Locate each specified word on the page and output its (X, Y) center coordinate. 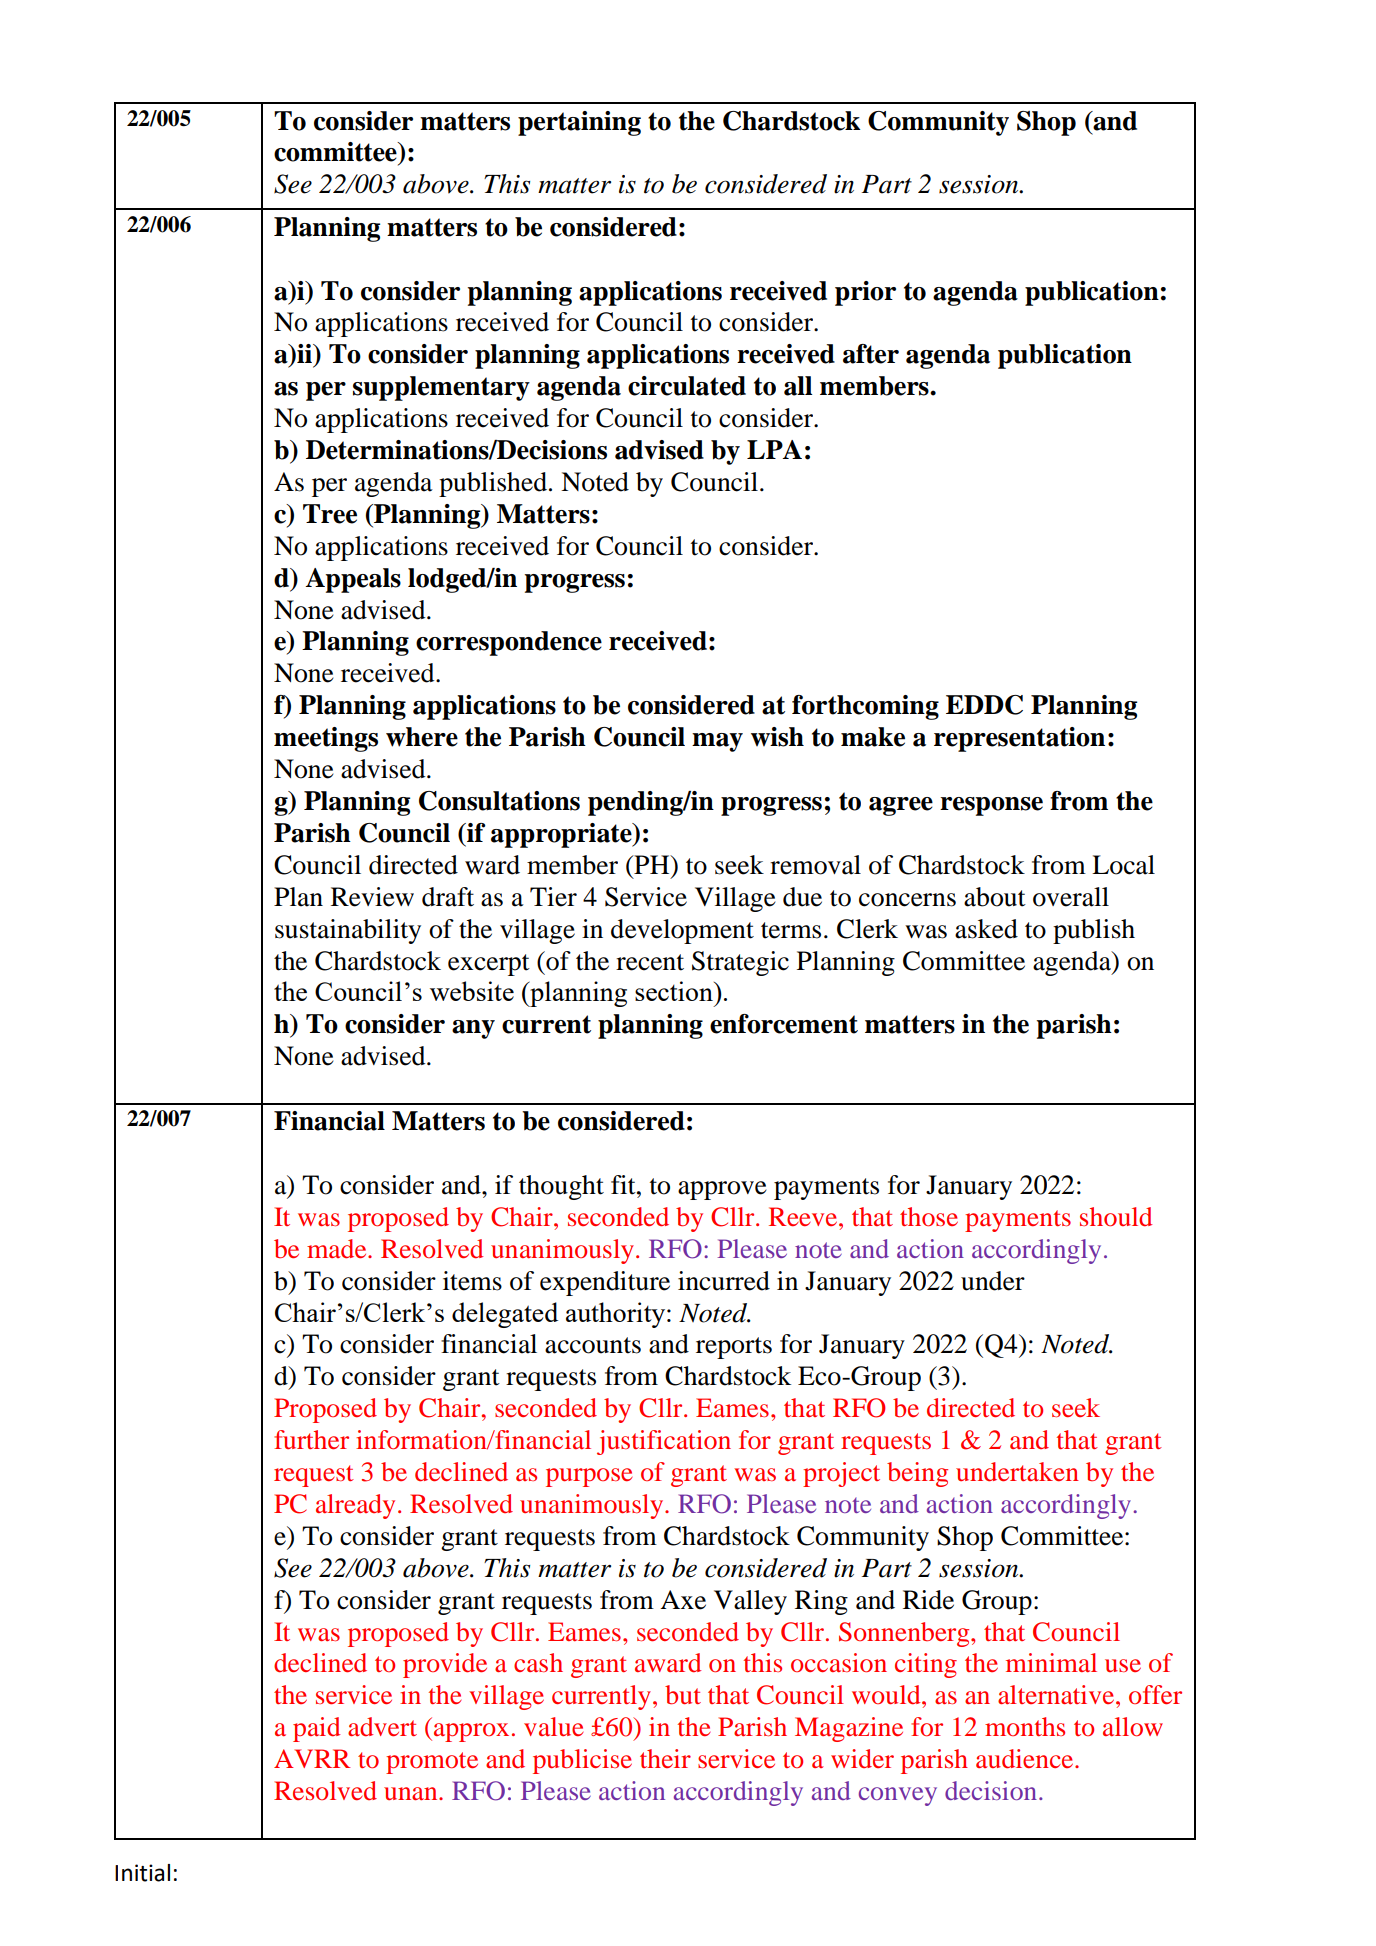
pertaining (579, 123)
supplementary (441, 388)
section (675, 991)
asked (986, 929)
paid (316, 1729)
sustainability (348, 931)
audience (1026, 1759)
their (665, 1758)
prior (865, 293)
